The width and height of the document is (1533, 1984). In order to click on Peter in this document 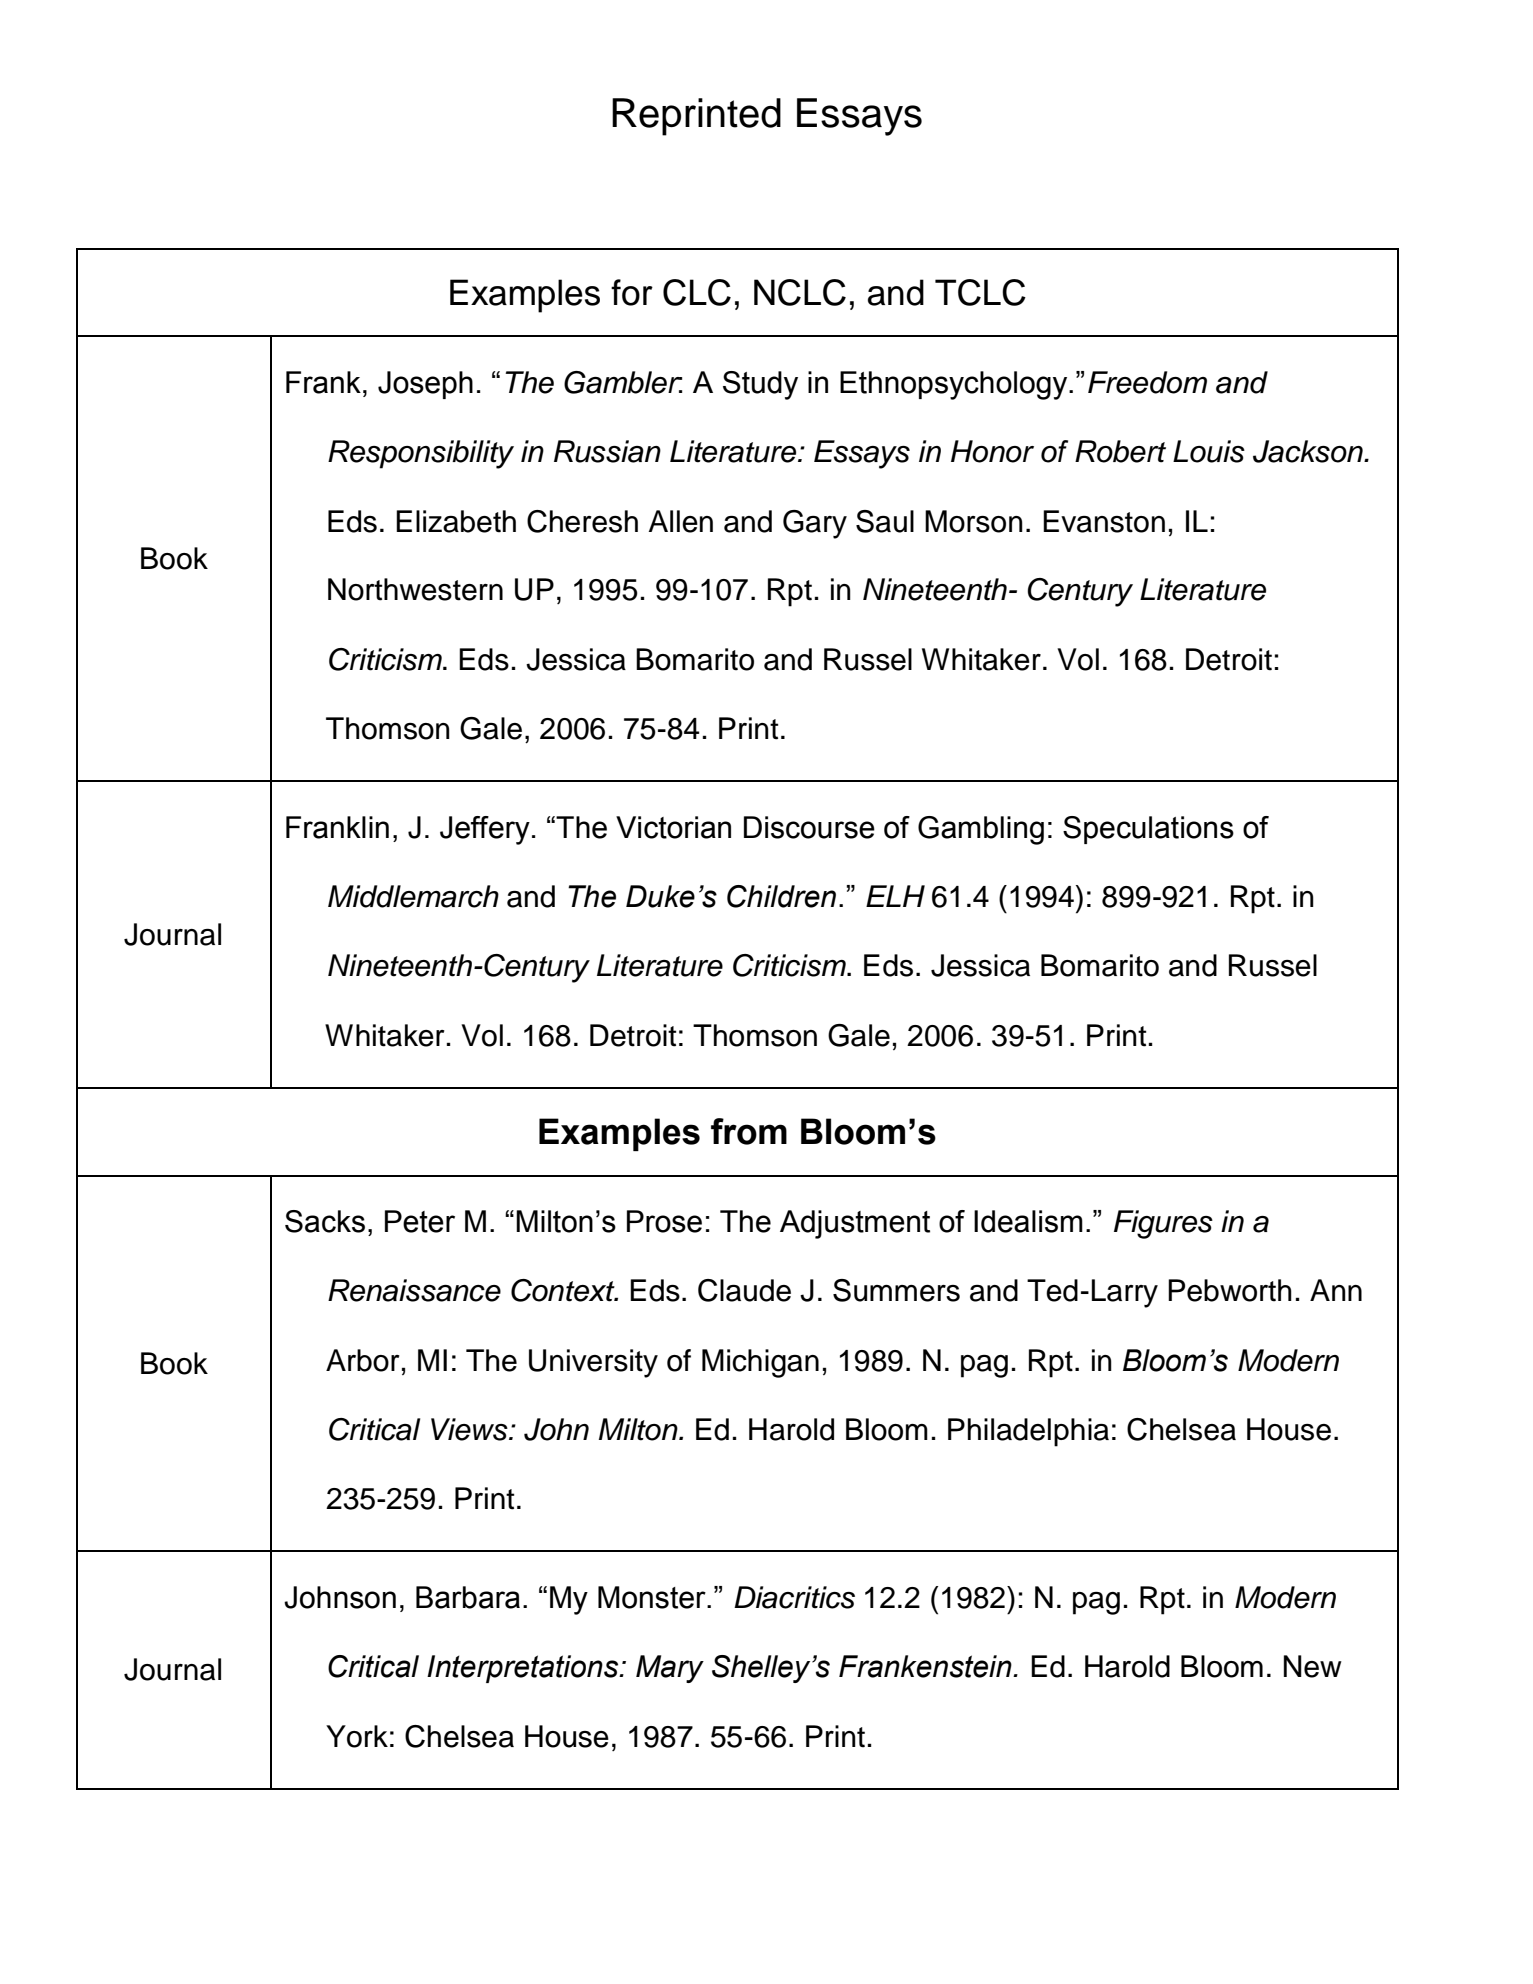, I will do `click(420, 1221)`.
